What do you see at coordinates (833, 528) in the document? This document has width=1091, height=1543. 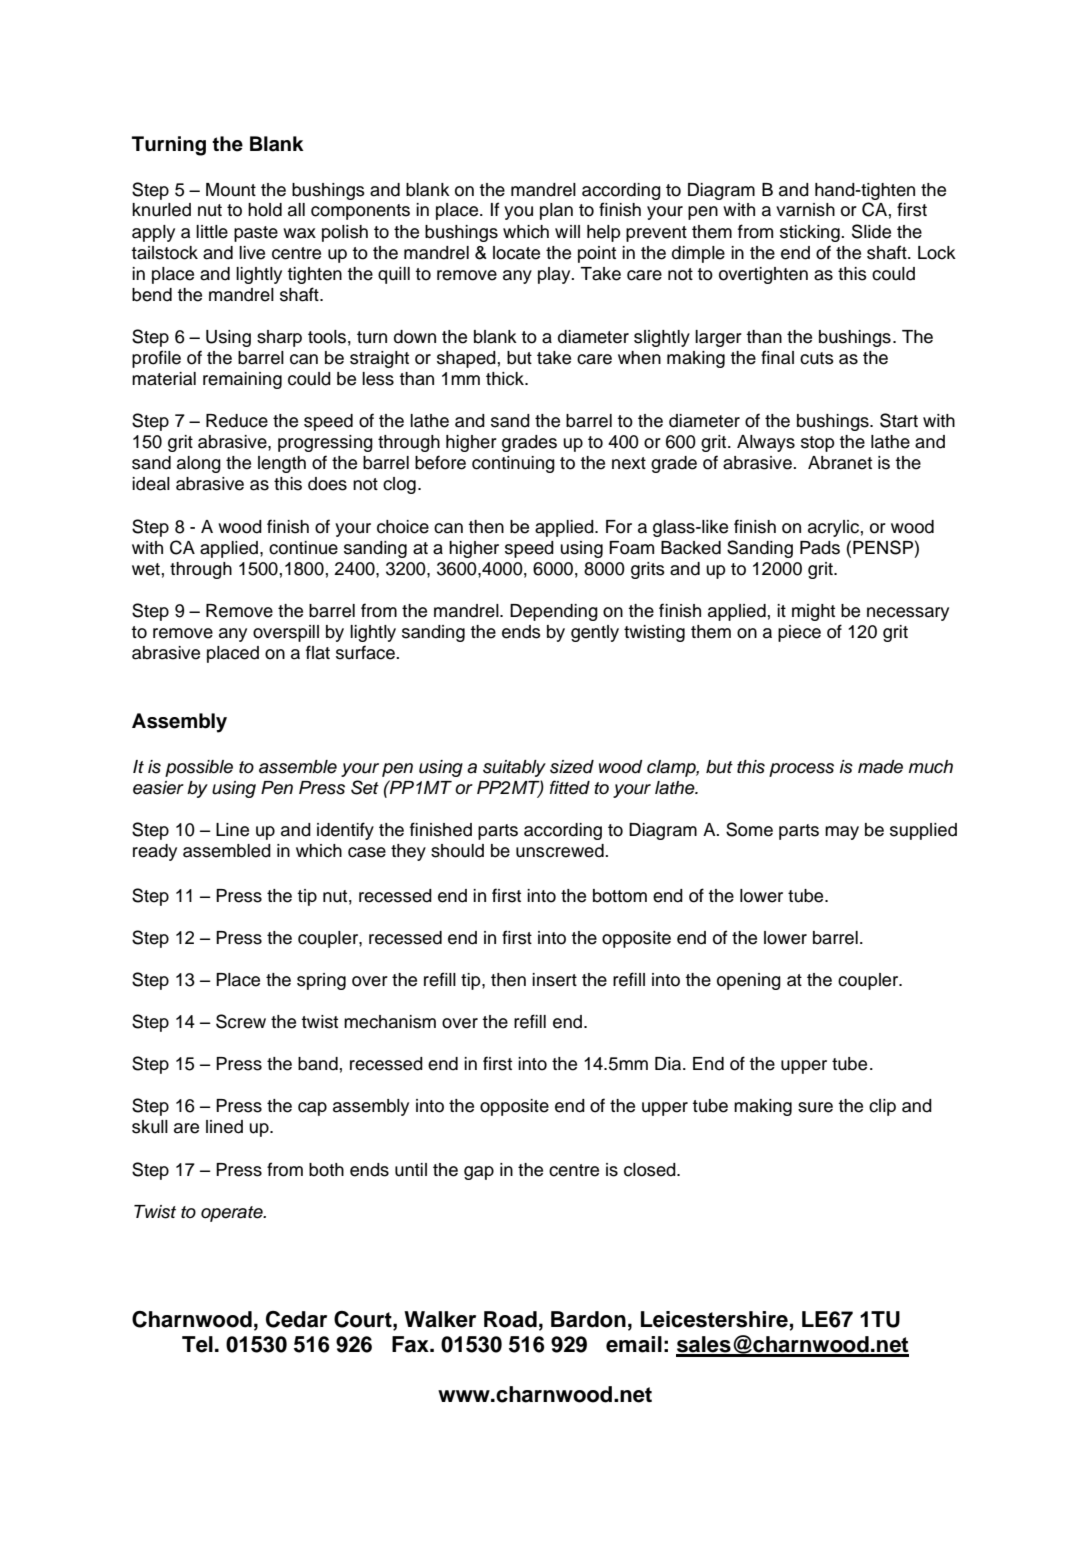 I see `acrylic` at bounding box center [833, 528].
